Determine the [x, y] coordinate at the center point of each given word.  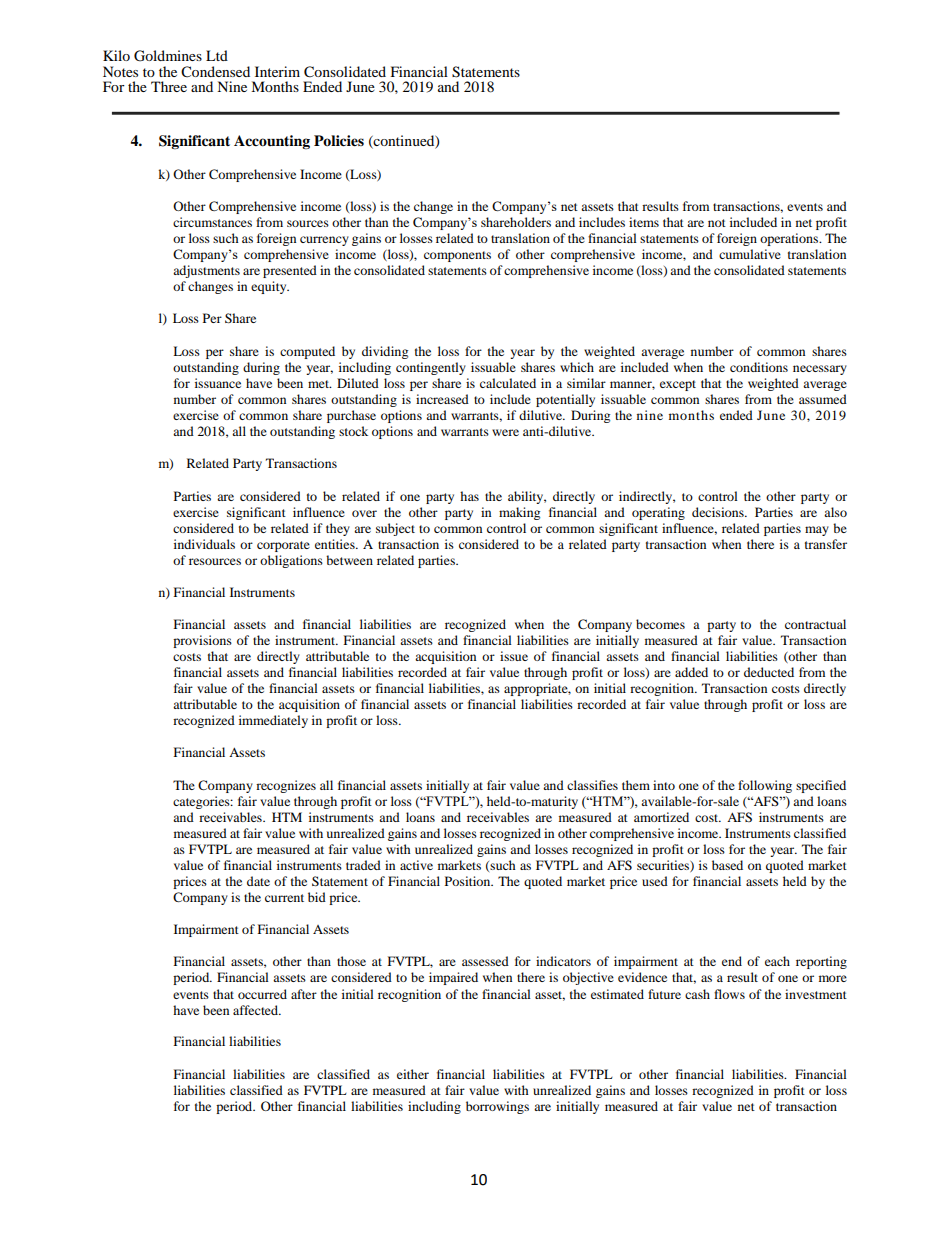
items [644, 222]
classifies [592, 785]
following [765, 786]
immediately [273, 721]
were [505, 432]
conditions [759, 367]
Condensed [215, 72]
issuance [218, 383]
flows [729, 994]
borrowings [497, 1107]
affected [257, 1010]
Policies [339, 141]
